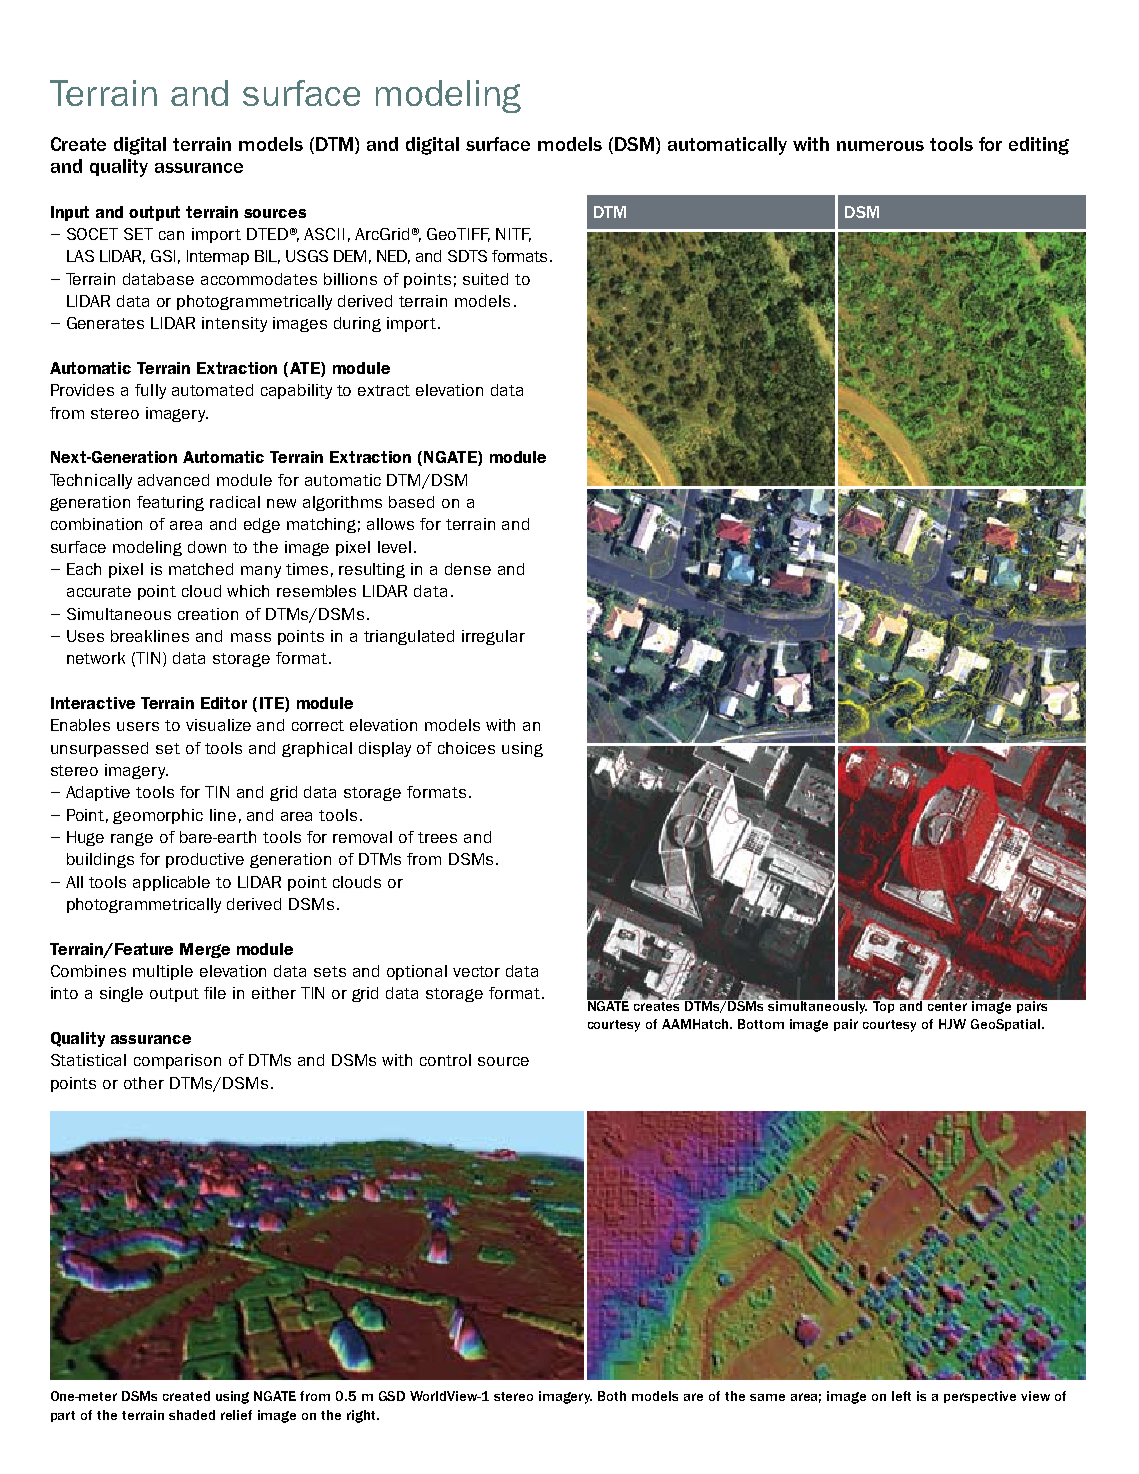 Image resolution: width=1139 pixels, height=1474 pixels. What do you see at coordinates (445, 1060) in the image?
I see `control` at bounding box center [445, 1060].
